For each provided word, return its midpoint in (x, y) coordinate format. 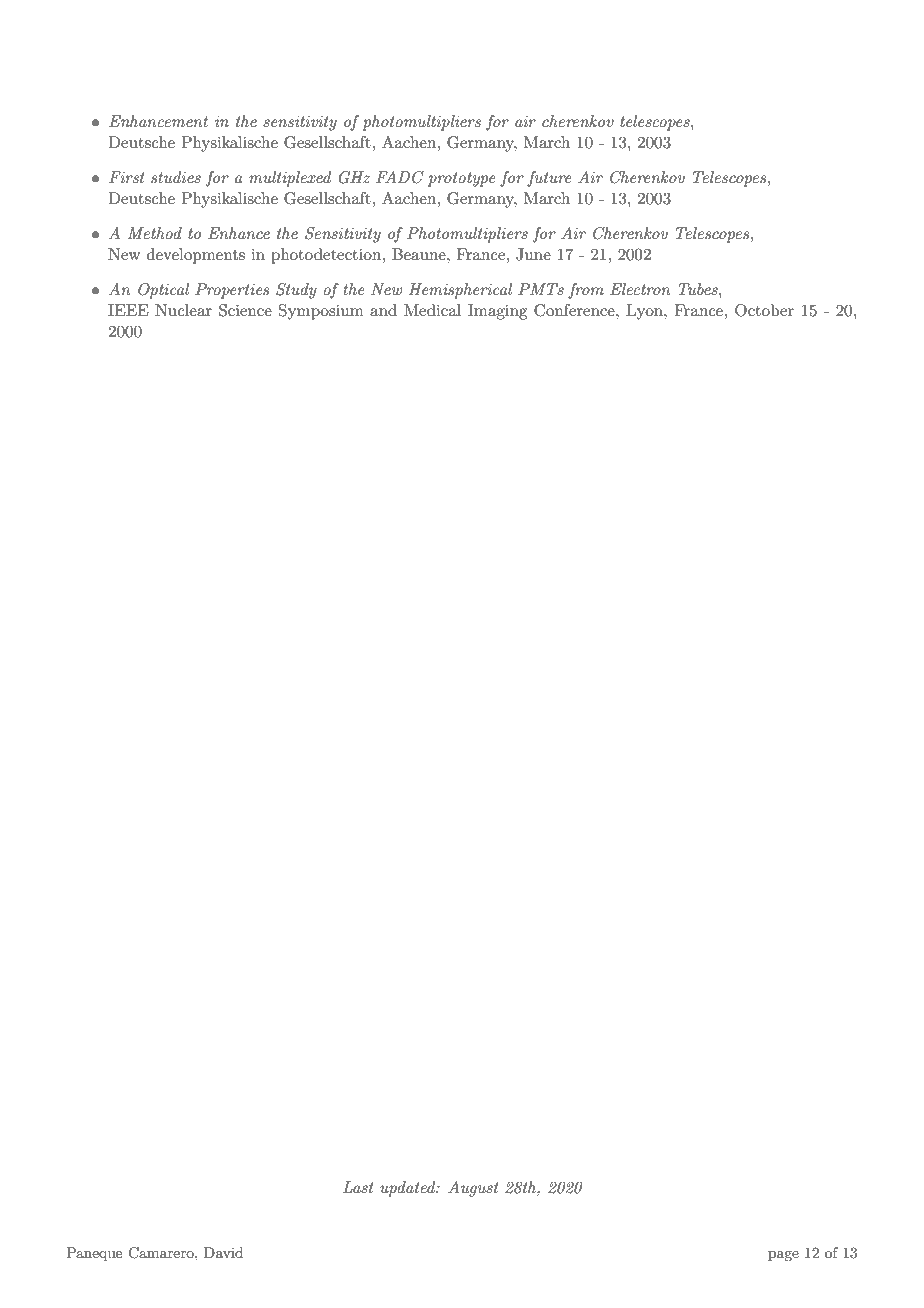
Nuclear (183, 310)
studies (176, 177)
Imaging (497, 312)
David (223, 1252)
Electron (640, 289)
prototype (461, 179)
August (473, 1189)
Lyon (645, 312)
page (783, 1256)
